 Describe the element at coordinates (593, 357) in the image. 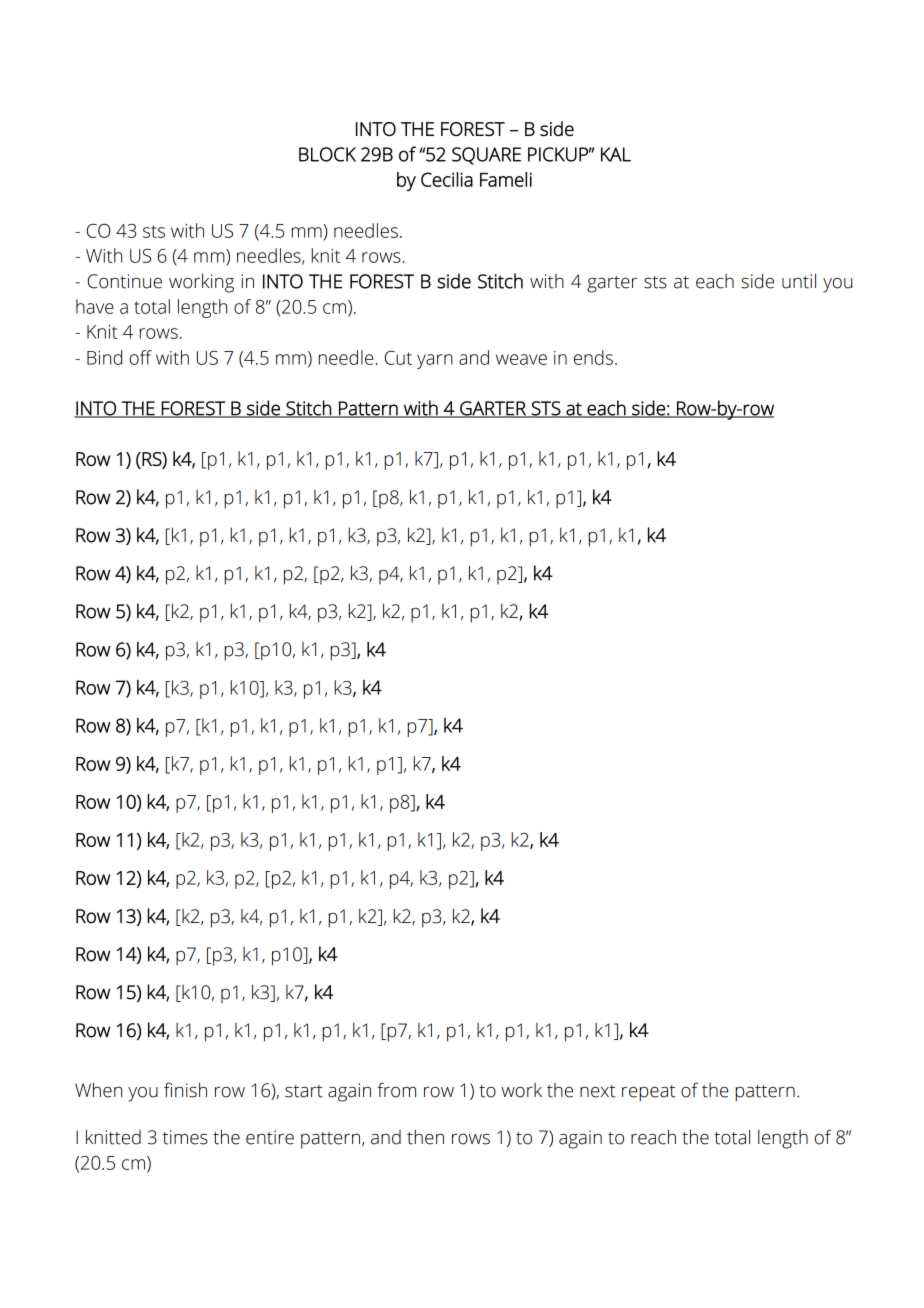

I see `ends` at that location.
